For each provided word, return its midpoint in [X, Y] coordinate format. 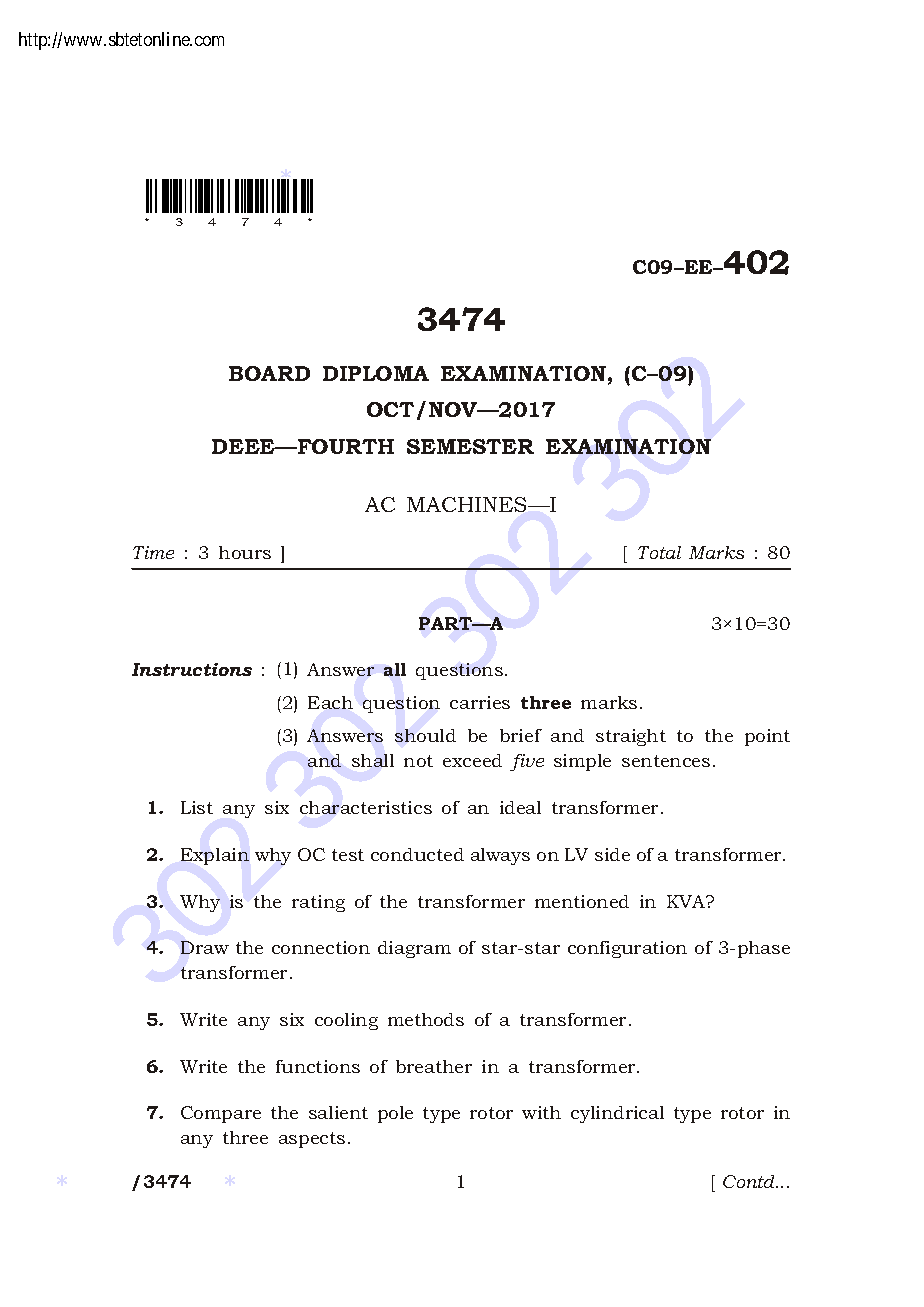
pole [395, 1114]
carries [480, 702]
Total [659, 552]
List [197, 807]
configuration [627, 949]
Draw [205, 947]
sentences [666, 761]
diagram [414, 949]
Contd [750, 1181]
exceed [472, 760]
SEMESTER [470, 446]
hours [245, 552]
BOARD [269, 373]
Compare [221, 1114]
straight [631, 737]
